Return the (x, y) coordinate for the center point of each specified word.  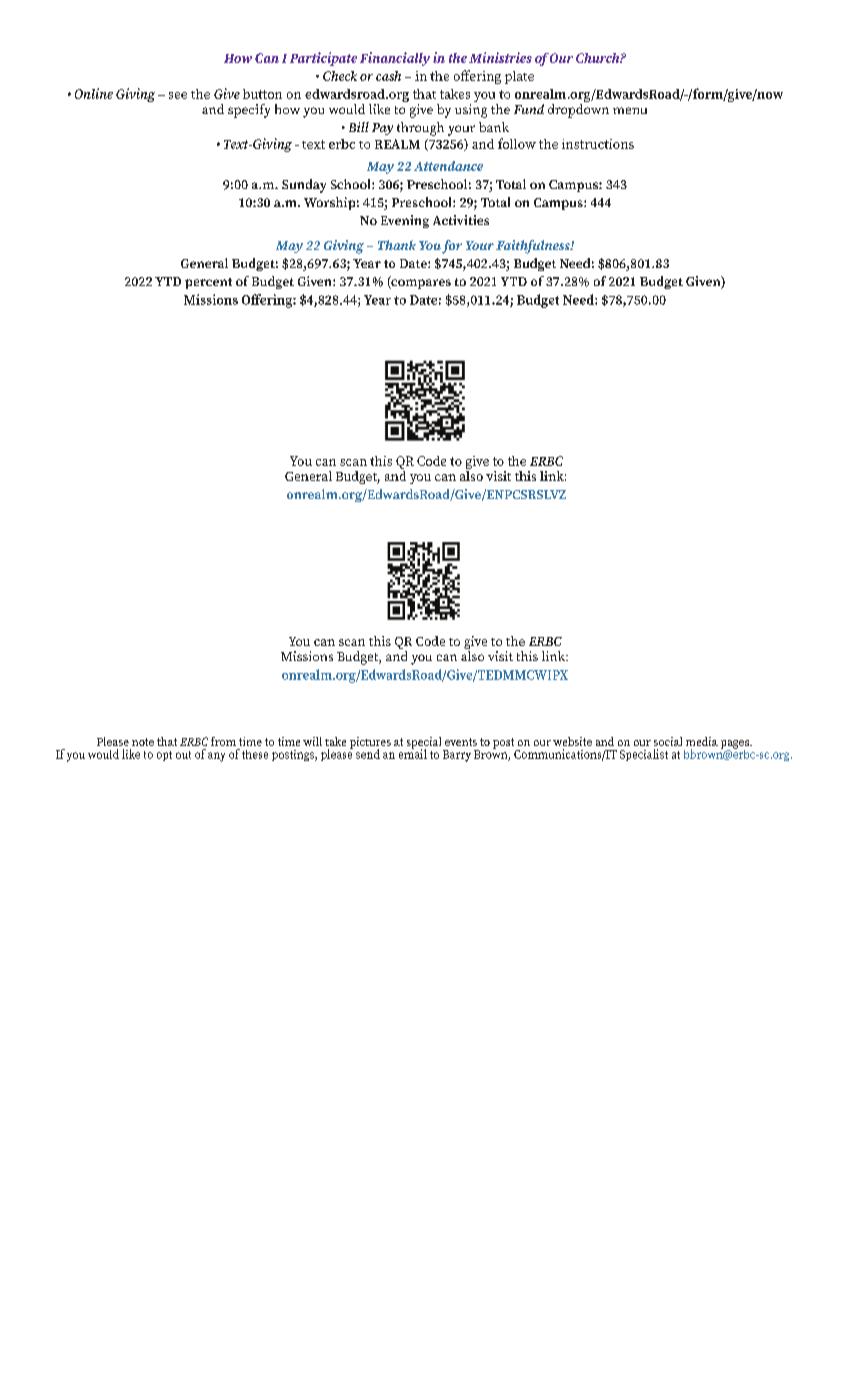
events (461, 742)
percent (208, 283)
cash (388, 76)
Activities (461, 220)
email (413, 753)
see (178, 95)
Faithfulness (534, 247)
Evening (405, 221)
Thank (397, 245)
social (668, 741)
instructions (598, 144)
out (183, 755)
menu (630, 110)
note (143, 742)
